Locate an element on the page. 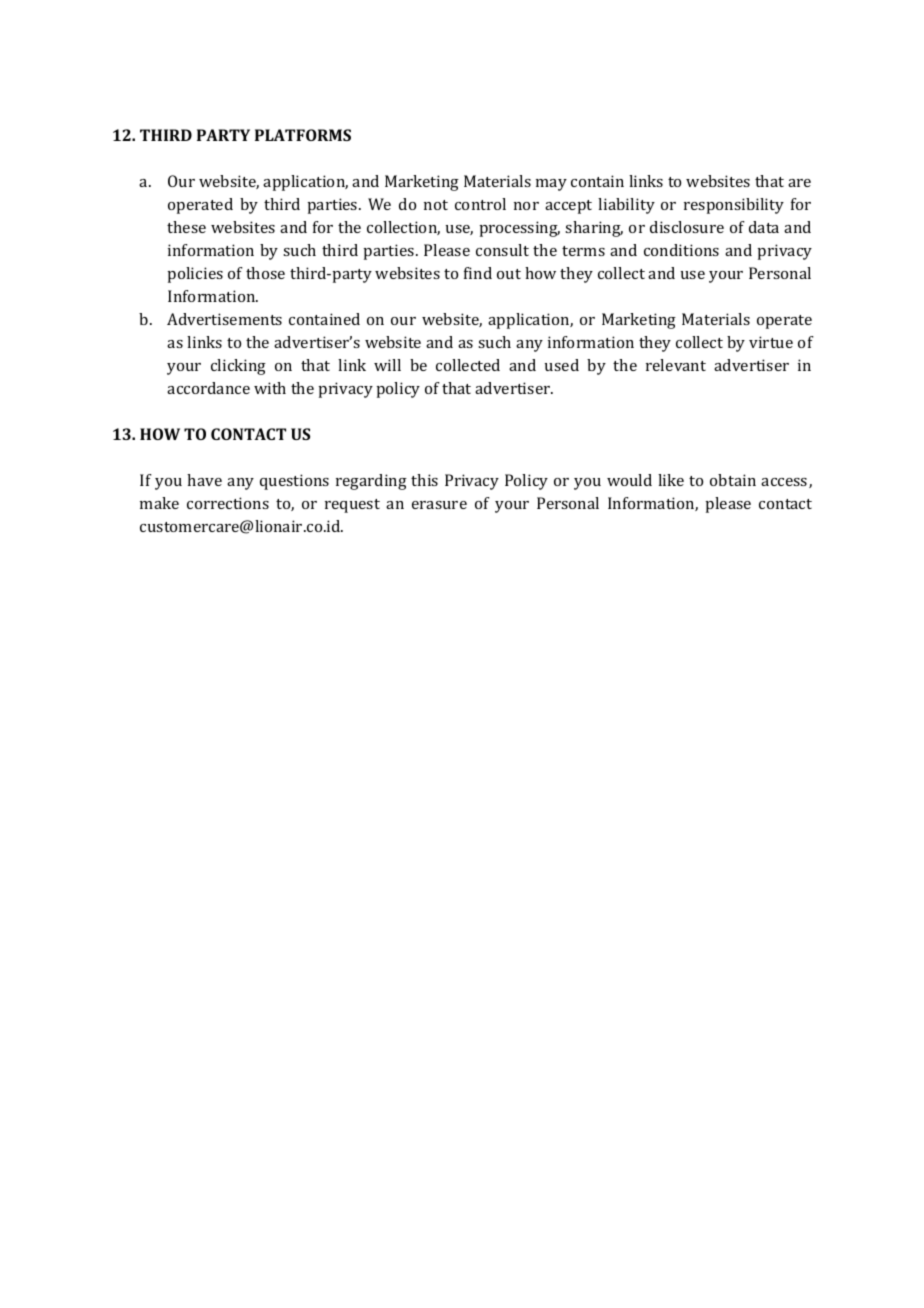 The width and height of the page is (924, 1308). responsibility is located at coordinates (734, 206).
